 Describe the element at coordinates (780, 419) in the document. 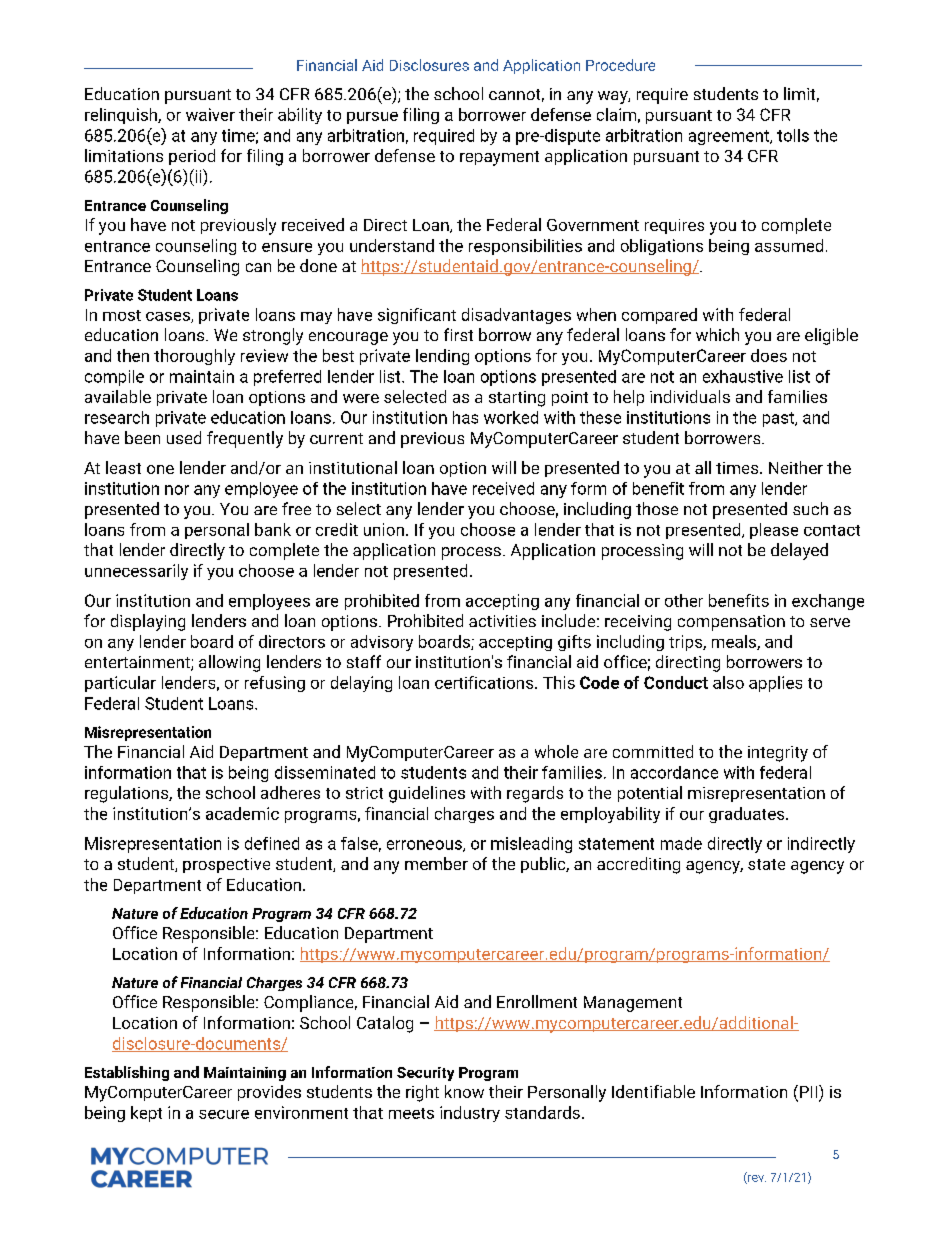

I see `past` at that location.
